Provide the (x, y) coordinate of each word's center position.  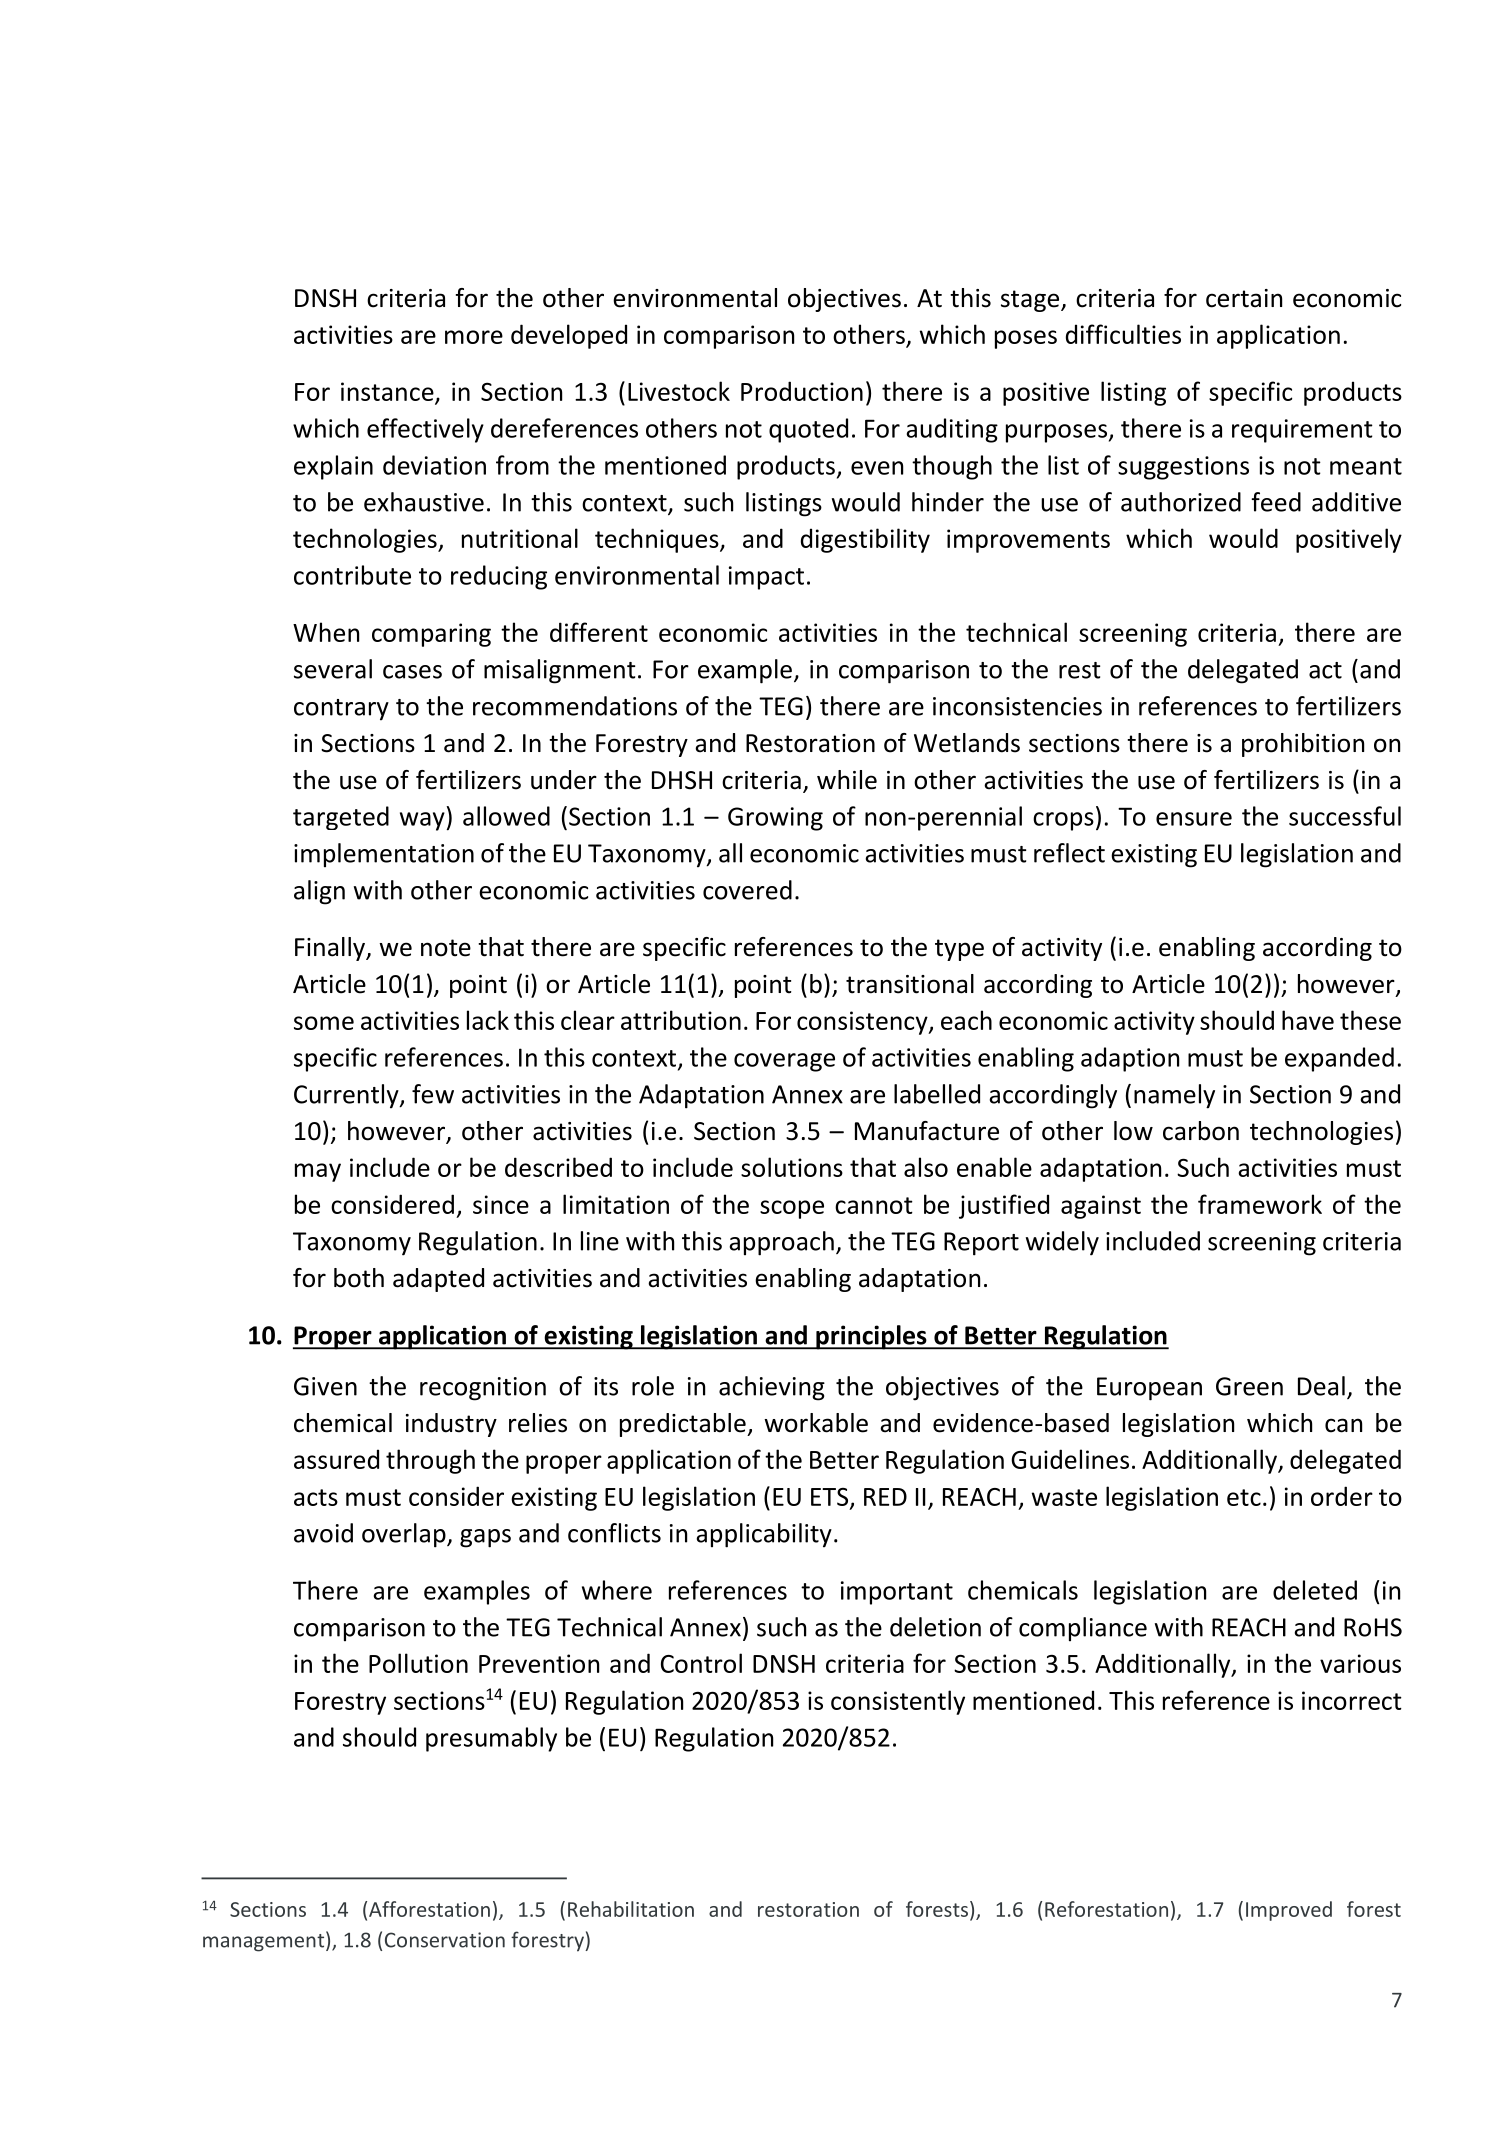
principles (871, 1337)
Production (802, 391)
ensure (1194, 819)
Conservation (445, 1940)
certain (1244, 298)
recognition (483, 1389)
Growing (775, 819)
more (474, 337)
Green (1249, 1386)
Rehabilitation (631, 1909)
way (423, 821)
